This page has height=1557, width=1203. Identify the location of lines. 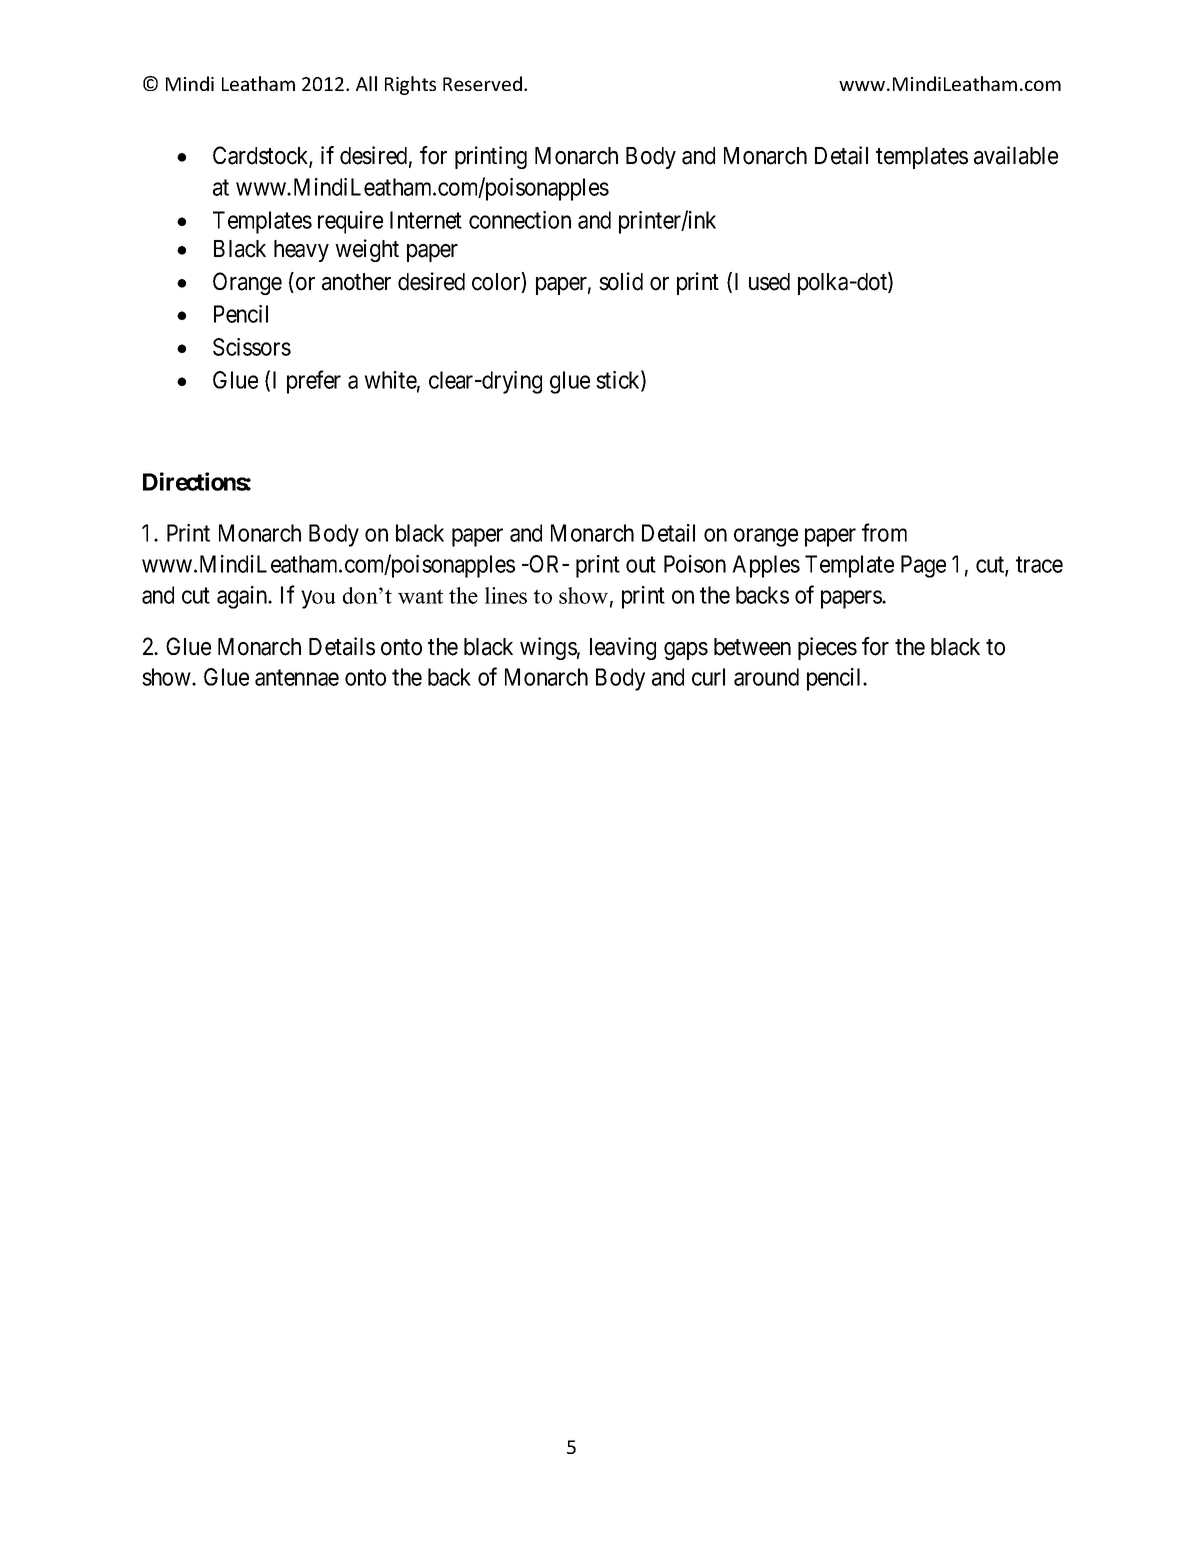
(506, 595).
